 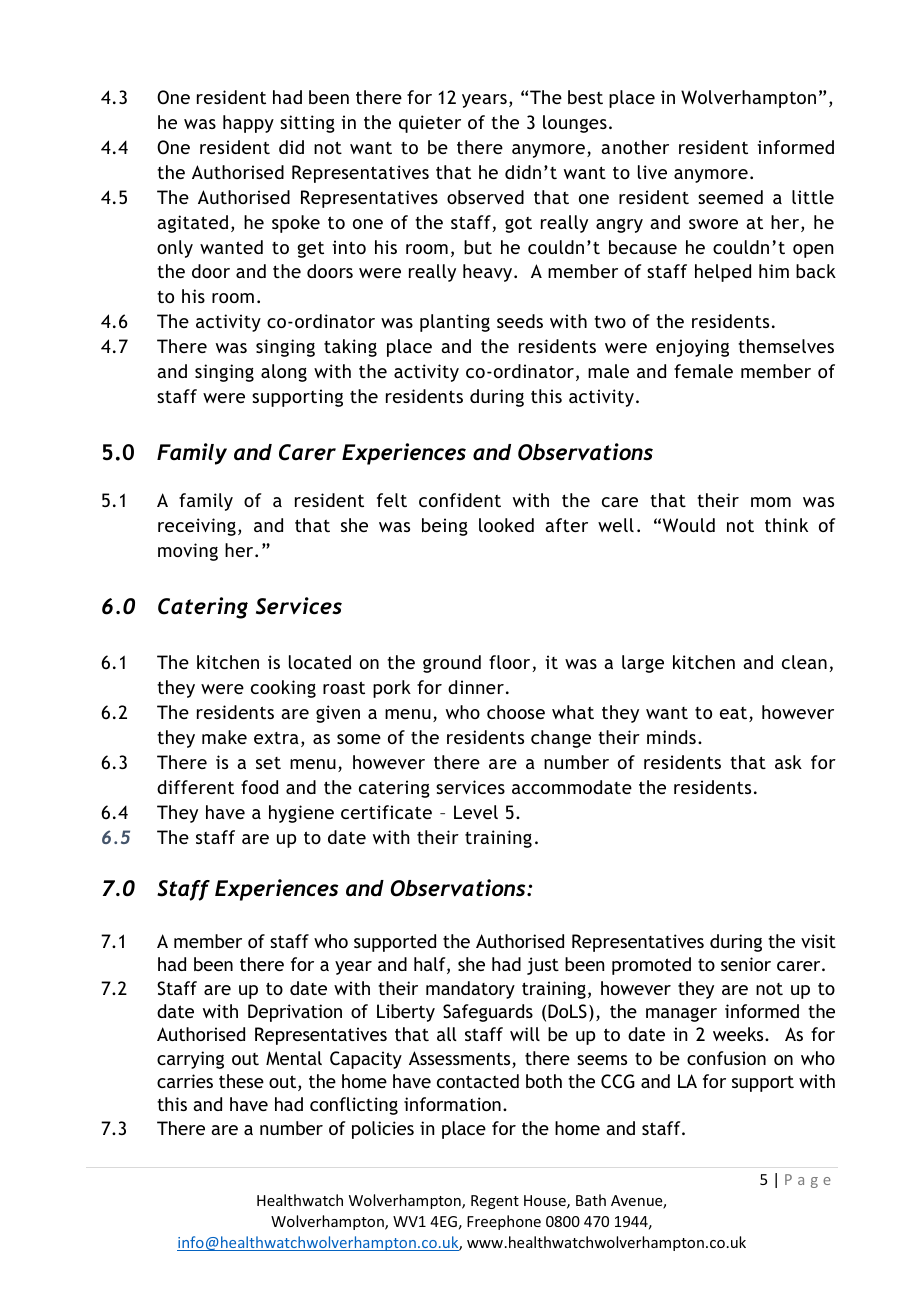 What do you see at coordinates (495, 1202) in the document?
I see `Regent` at bounding box center [495, 1202].
